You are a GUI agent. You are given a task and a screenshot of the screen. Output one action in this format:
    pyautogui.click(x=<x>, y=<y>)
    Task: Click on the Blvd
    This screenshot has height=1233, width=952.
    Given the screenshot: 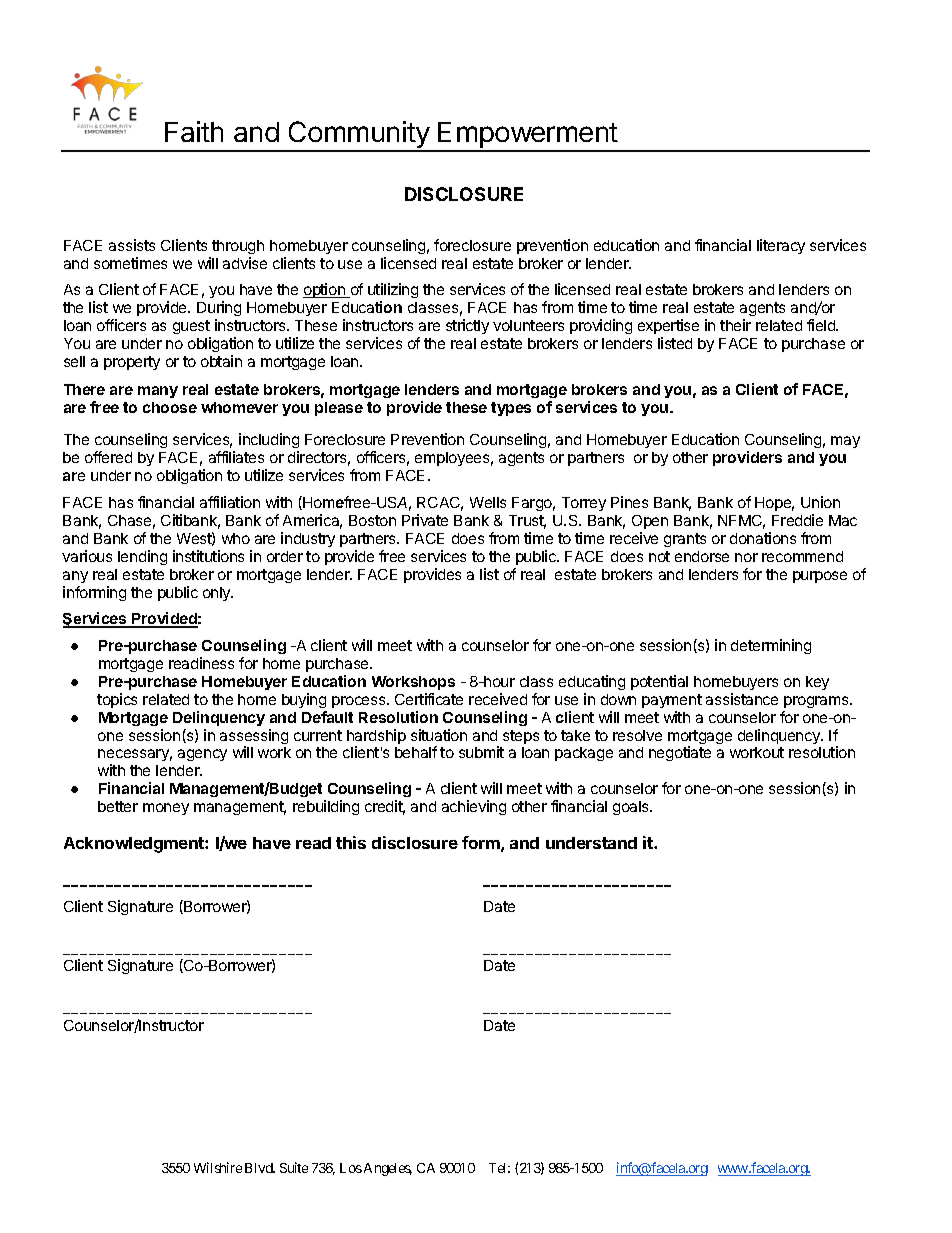 What is the action you would take?
    pyautogui.click(x=260, y=1168)
